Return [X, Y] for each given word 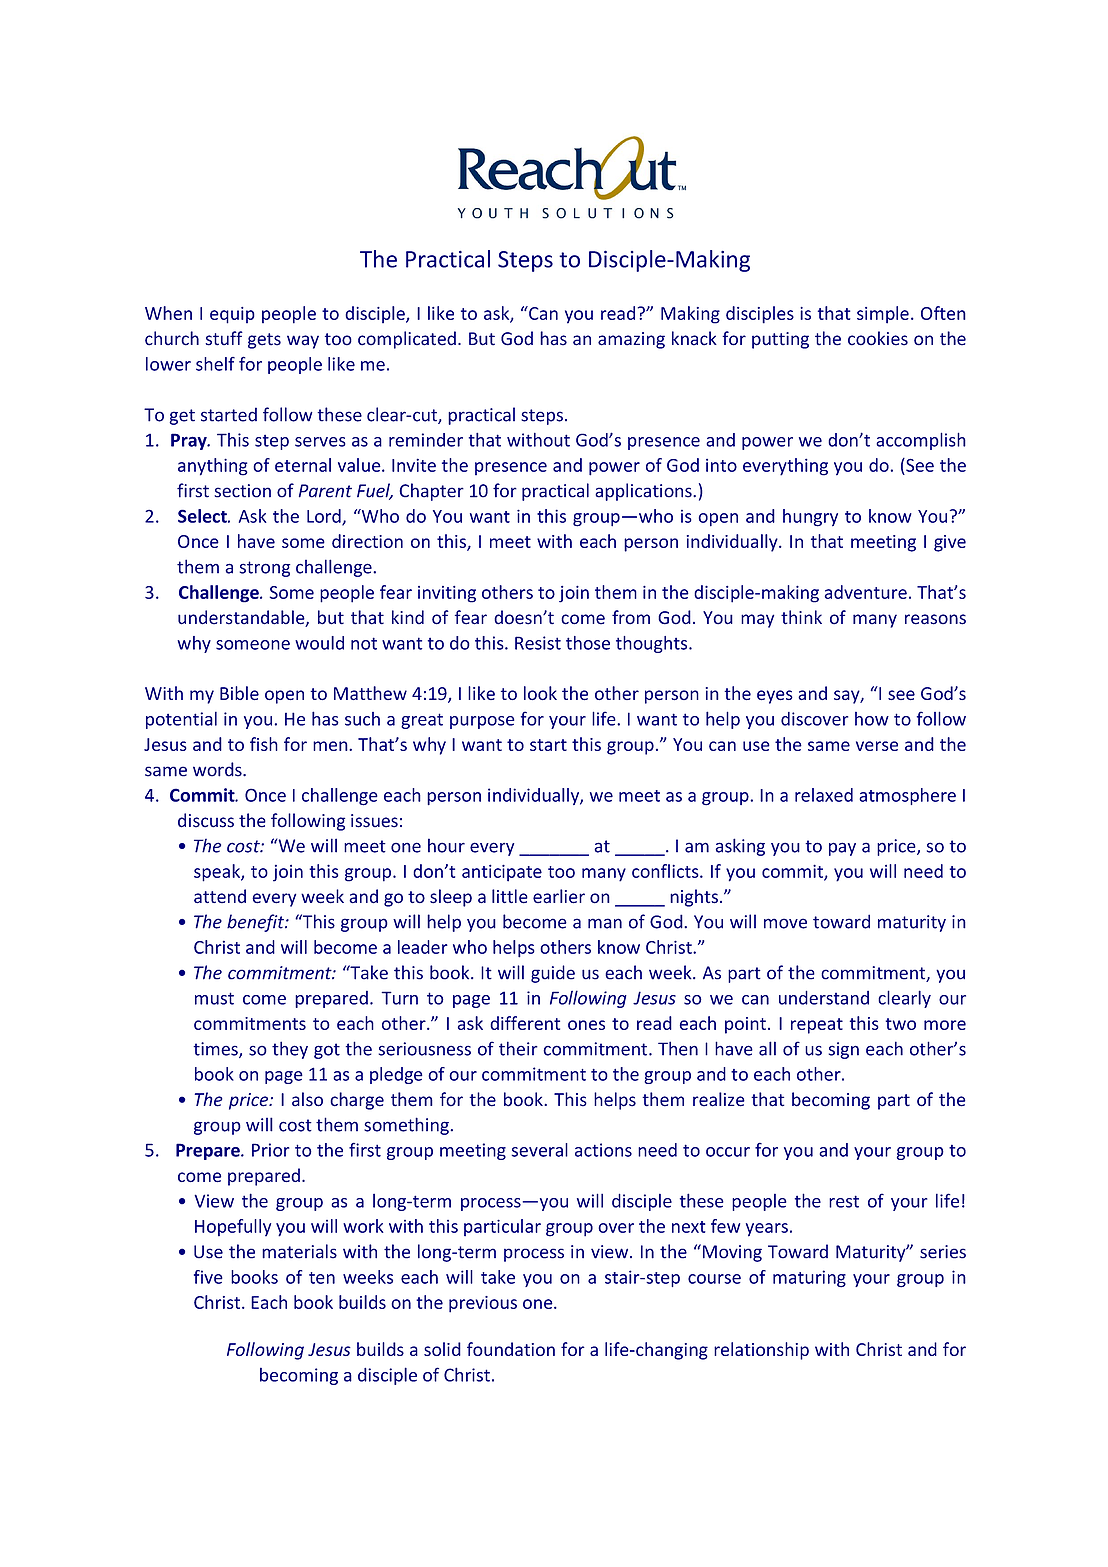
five [208, 1277]
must [214, 998]
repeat [817, 1026]
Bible [239, 693]
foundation [511, 1349]
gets [264, 341]
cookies [878, 338]
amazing [631, 340]
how [872, 719]
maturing [809, 1279]
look [540, 693]
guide [553, 974]
